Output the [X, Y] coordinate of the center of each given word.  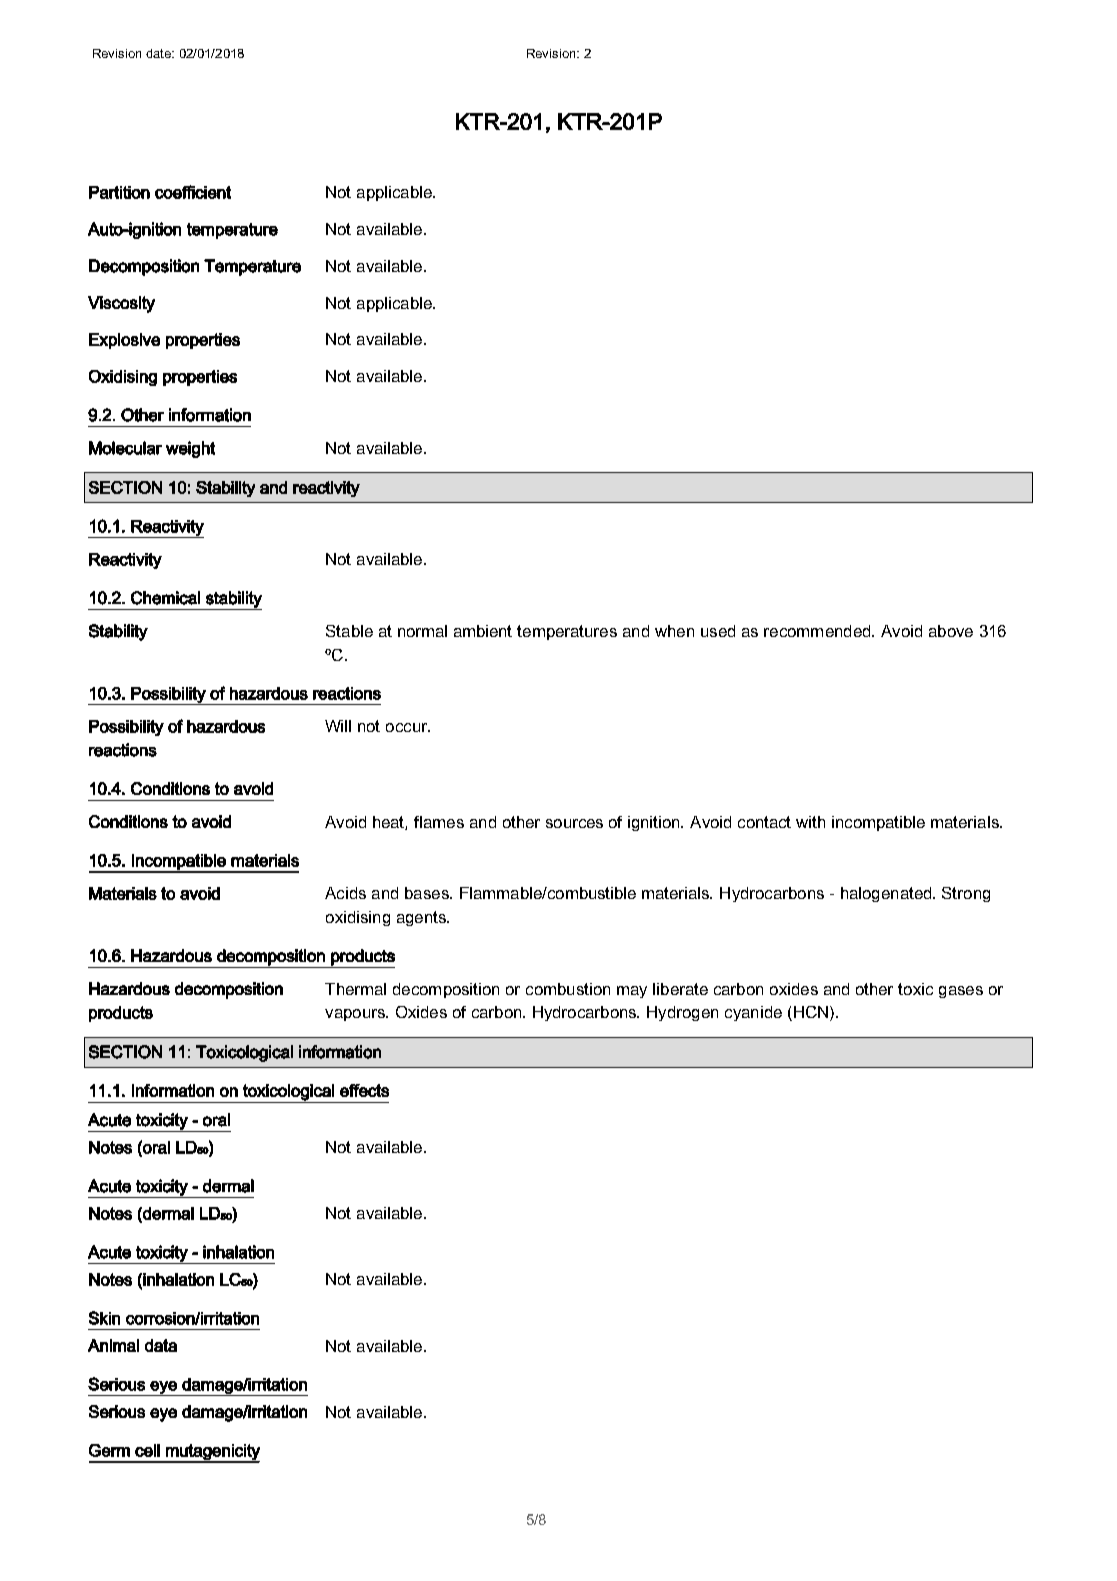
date [160, 53]
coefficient [193, 192]
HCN [811, 1012]
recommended [818, 631]
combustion [568, 989]
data [161, 1345]
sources [574, 823]
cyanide [753, 1013]
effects [364, 1090]
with [810, 822]
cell [147, 1450]
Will [338, 726]
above [951, 631]
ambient [483, 631]
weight [190, 449]
